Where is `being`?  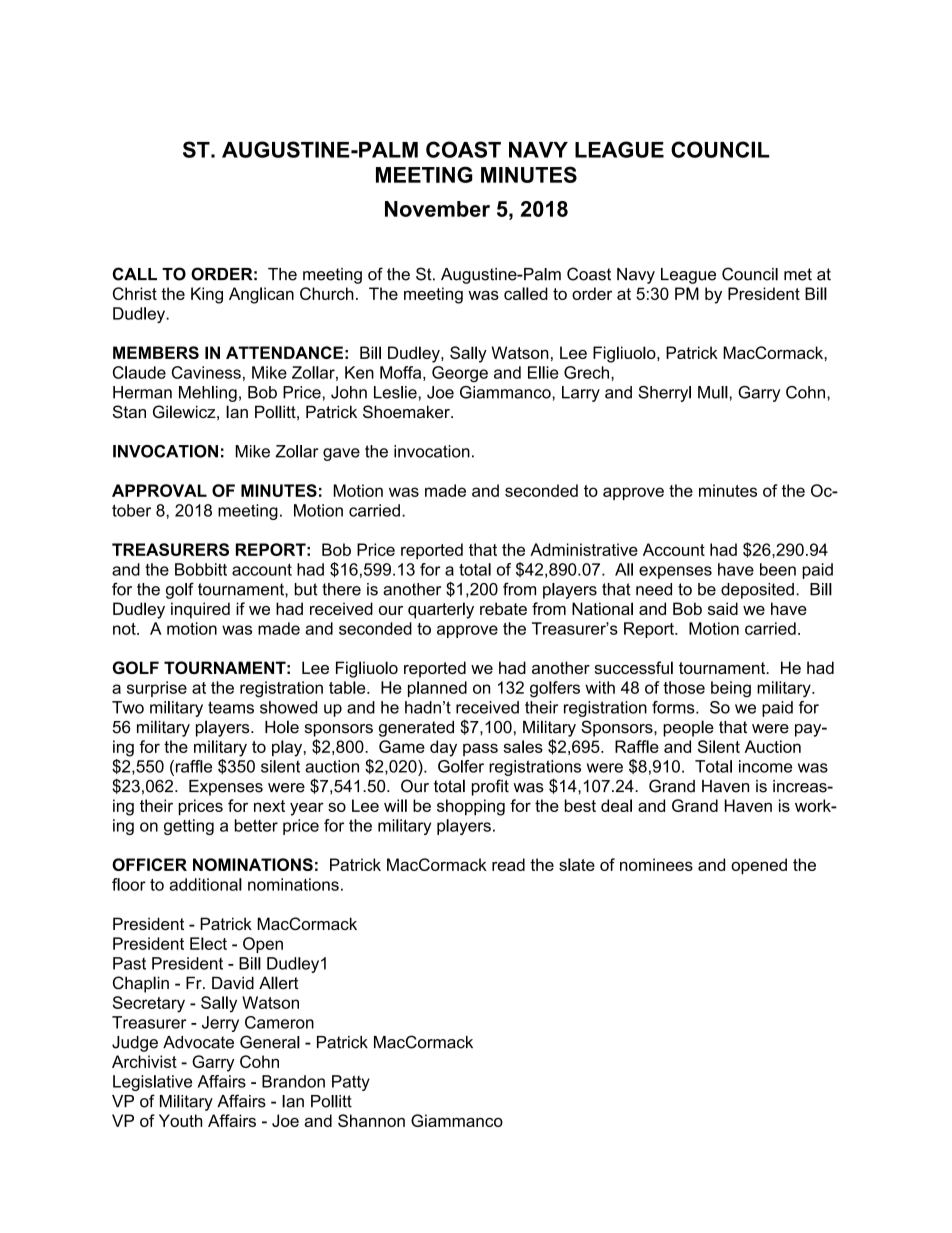
being is located at coordinates (731, 689).
